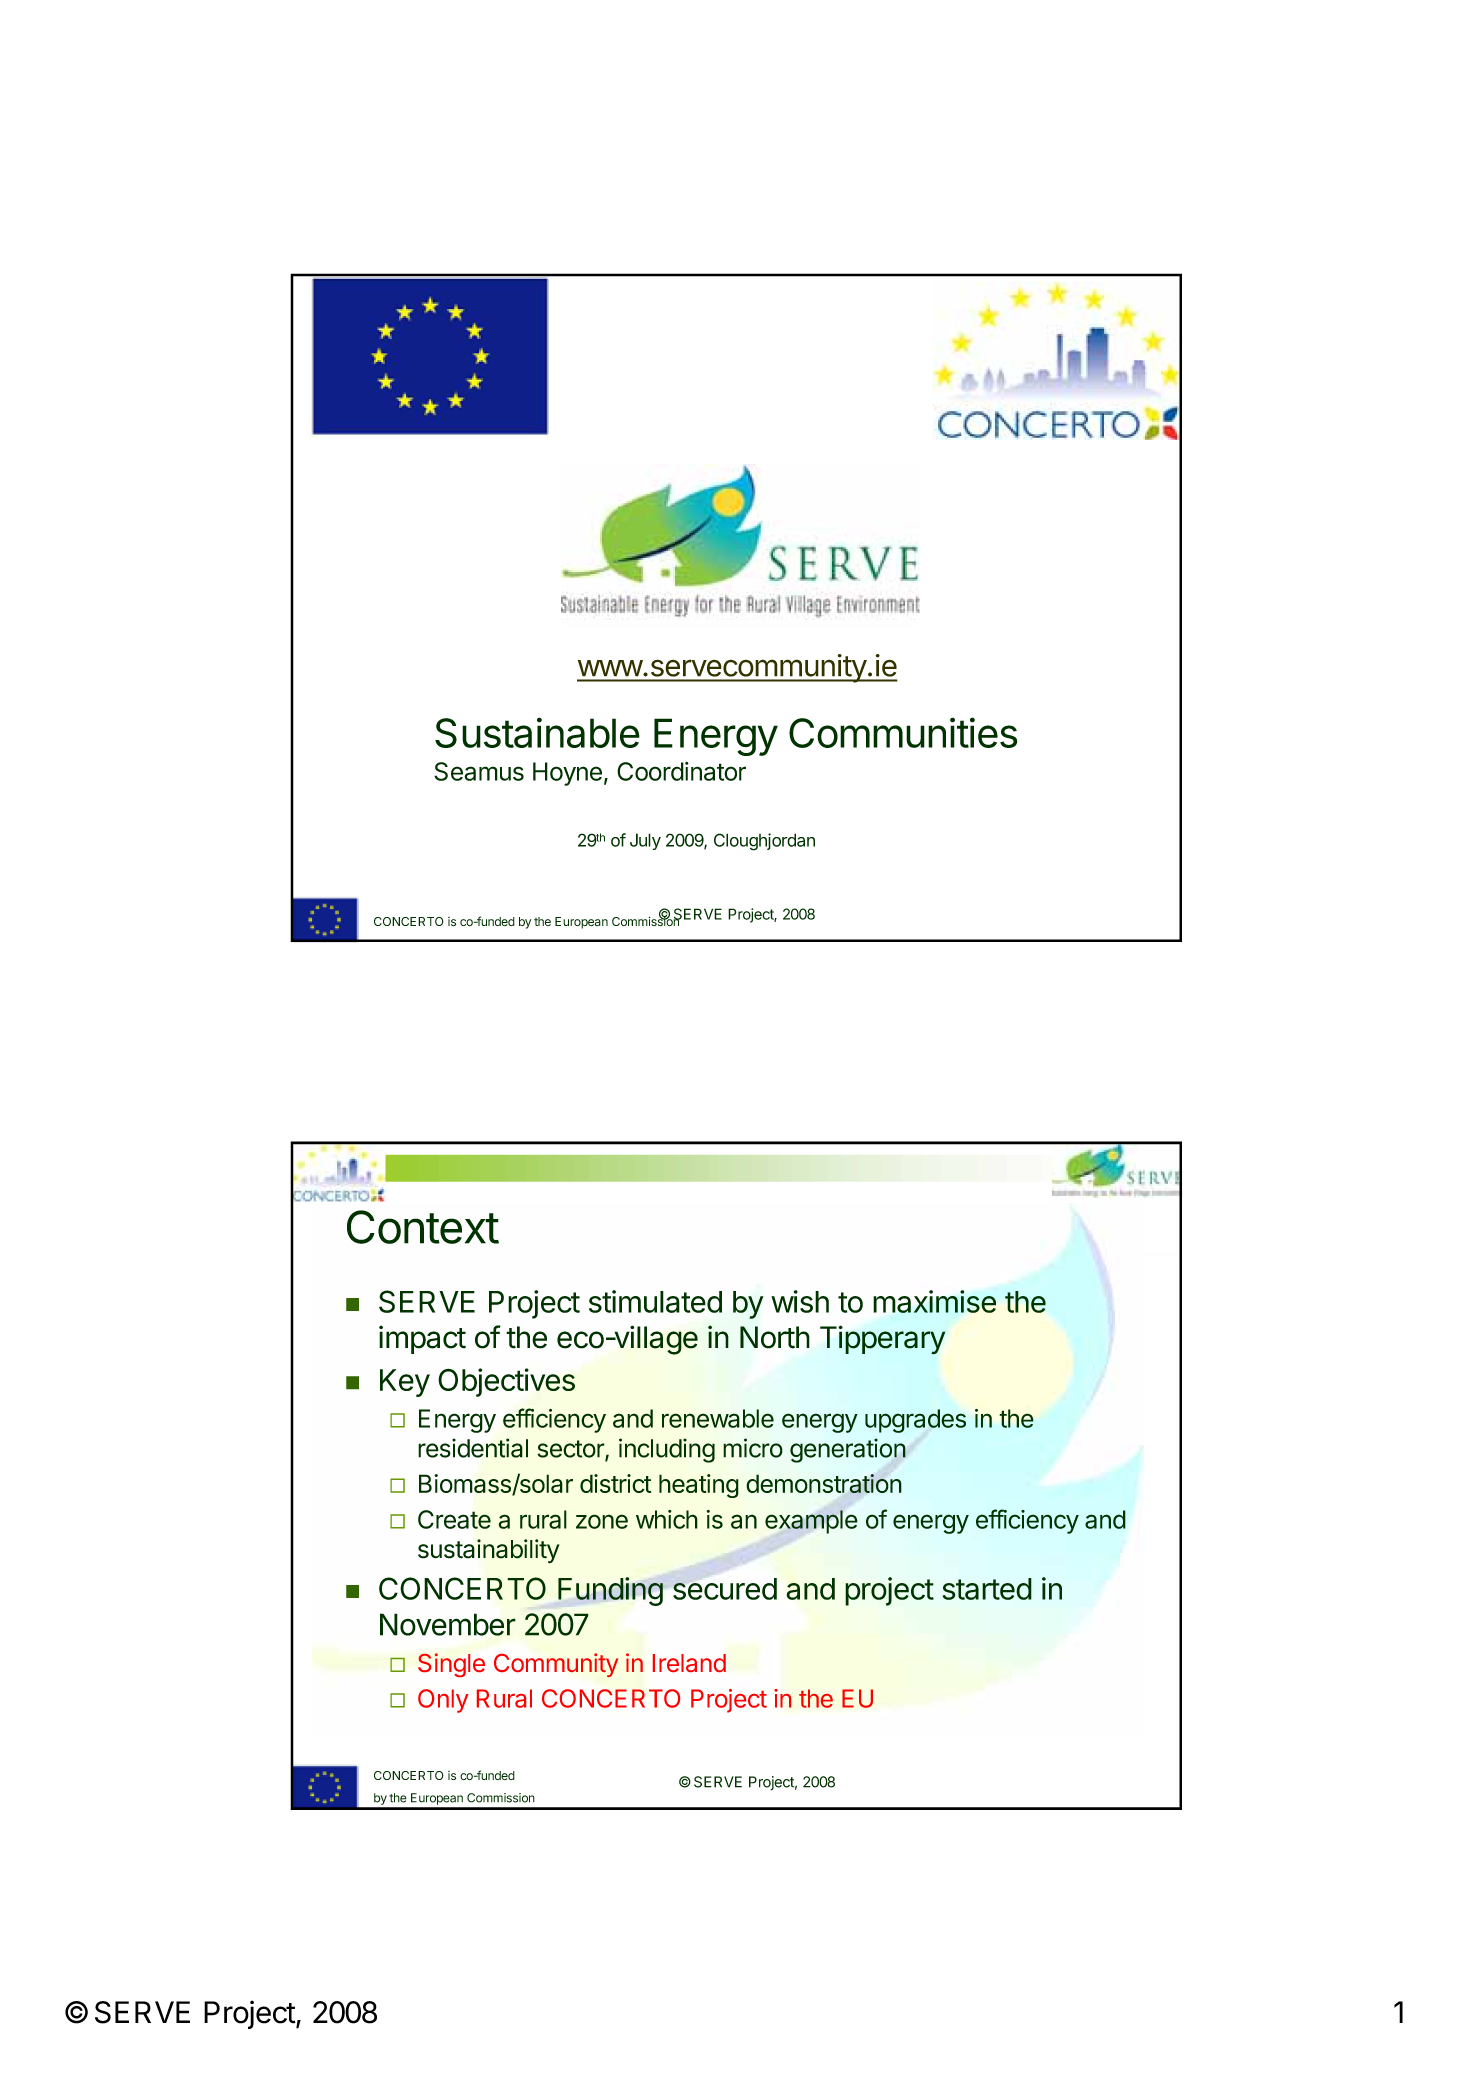  What do you see at coordinates (537, 732) in the page?
I see `Sustainable` at bounding box center [537, 732].
